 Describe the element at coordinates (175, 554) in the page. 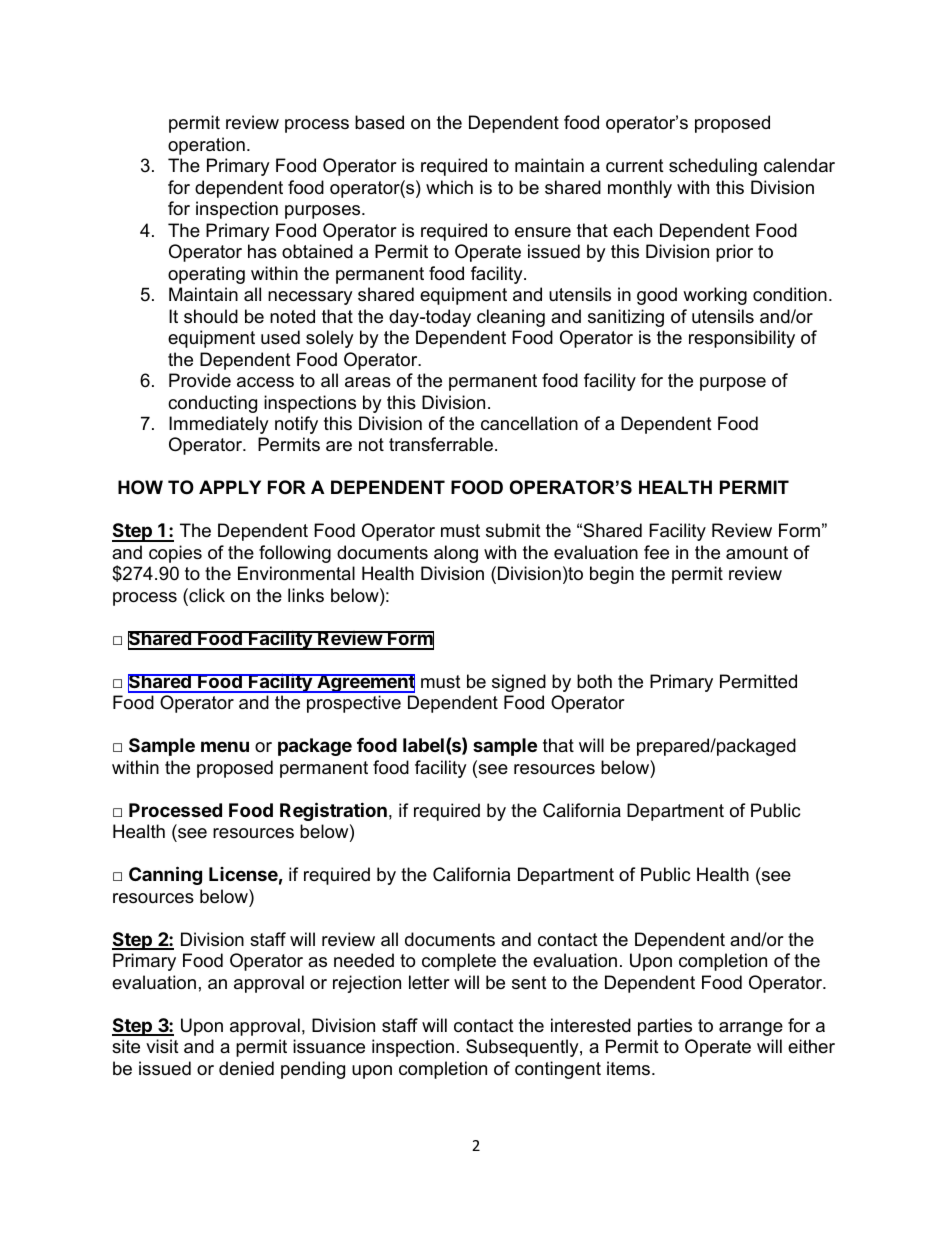

I see `copies` at that location.
